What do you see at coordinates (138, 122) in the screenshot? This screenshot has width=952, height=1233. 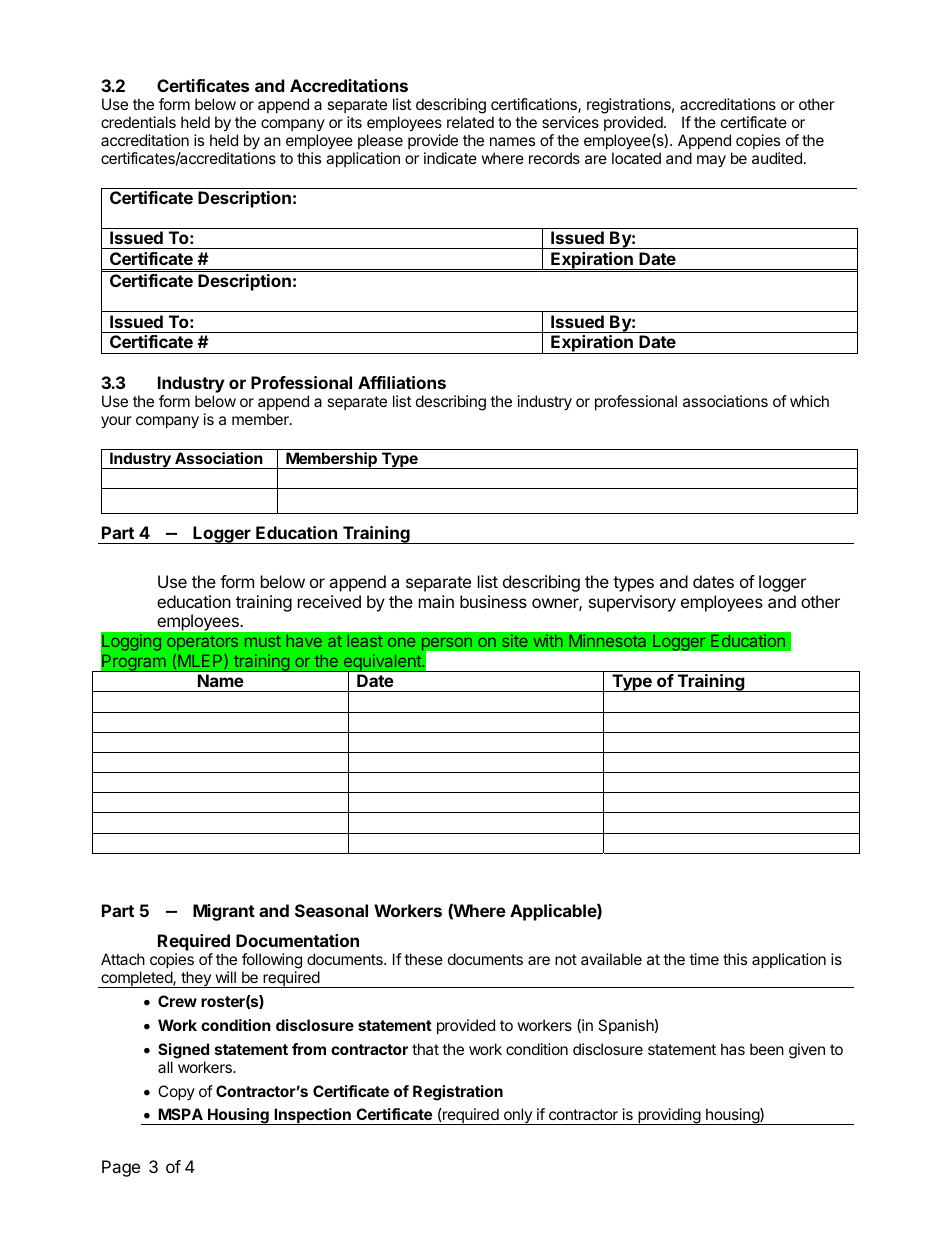 I see `credentials` at bounding box center [138, 122].
